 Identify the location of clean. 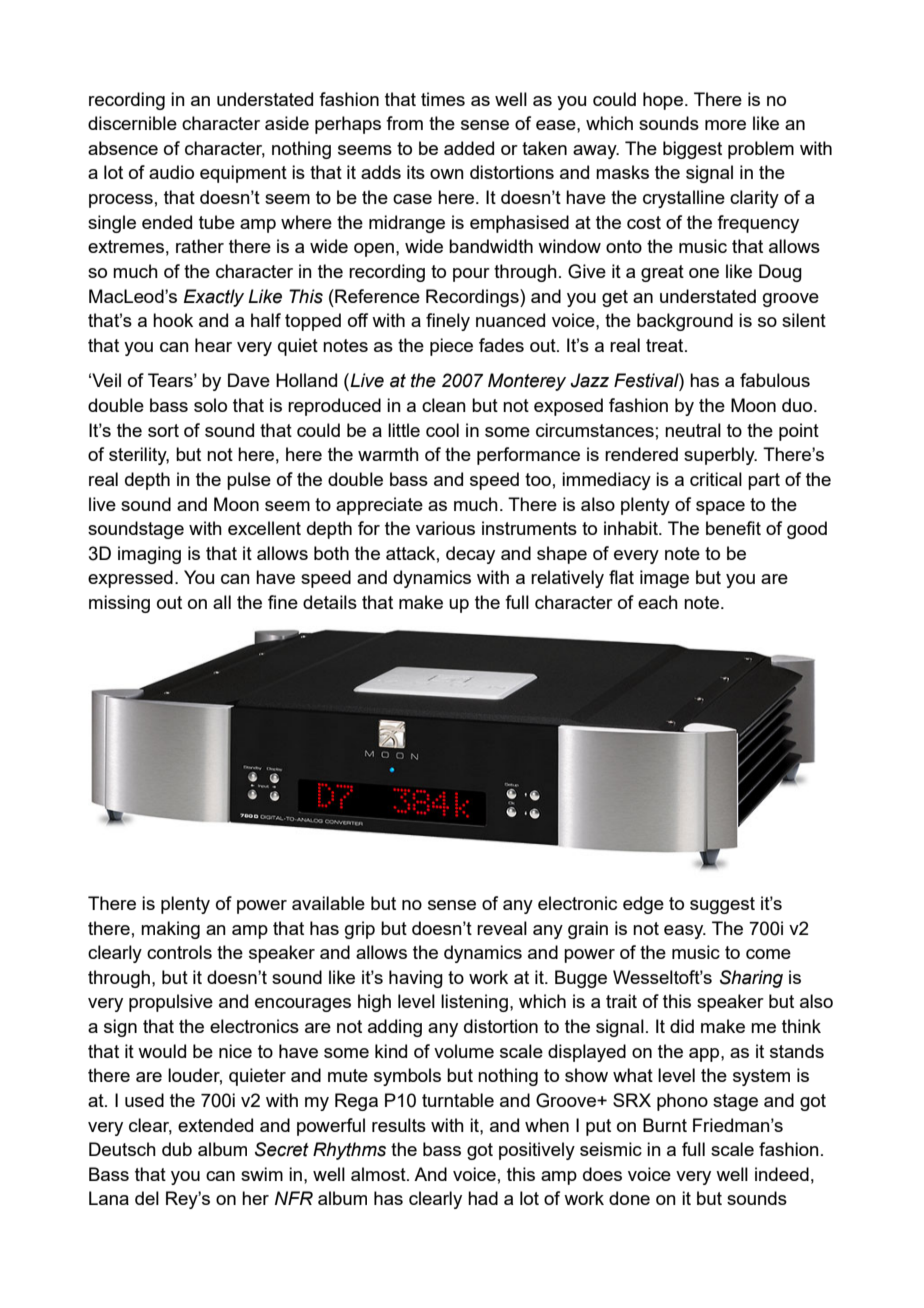
(444, 405).
